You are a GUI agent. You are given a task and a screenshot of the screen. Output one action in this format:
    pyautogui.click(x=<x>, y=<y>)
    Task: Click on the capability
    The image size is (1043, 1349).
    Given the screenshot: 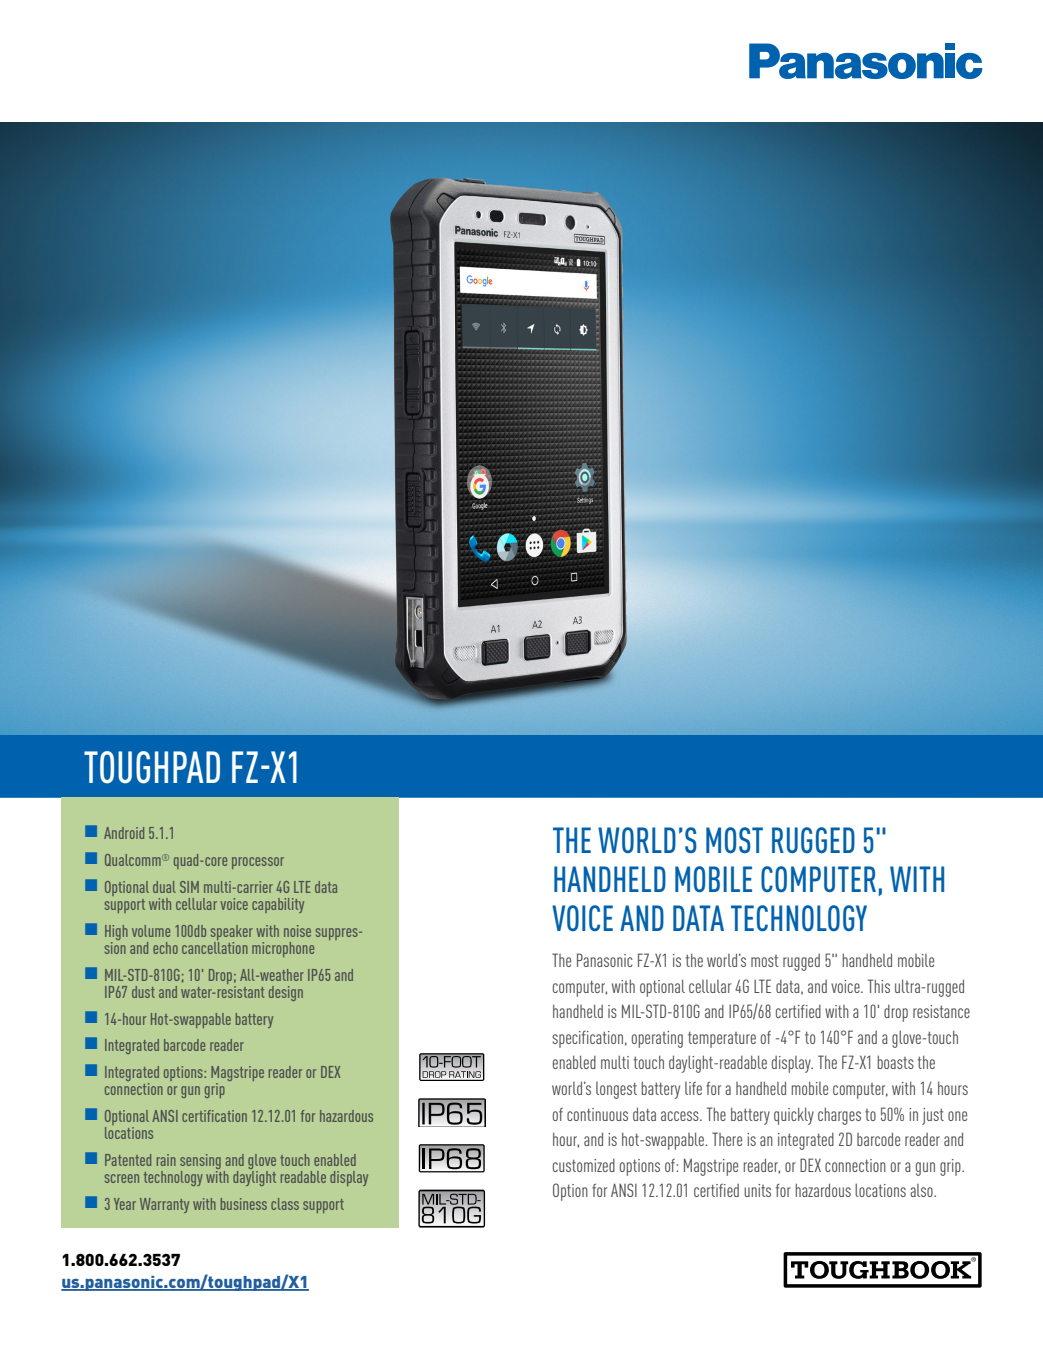 What is the action you would take?
    pyautogui.click(x=278, y=905)
